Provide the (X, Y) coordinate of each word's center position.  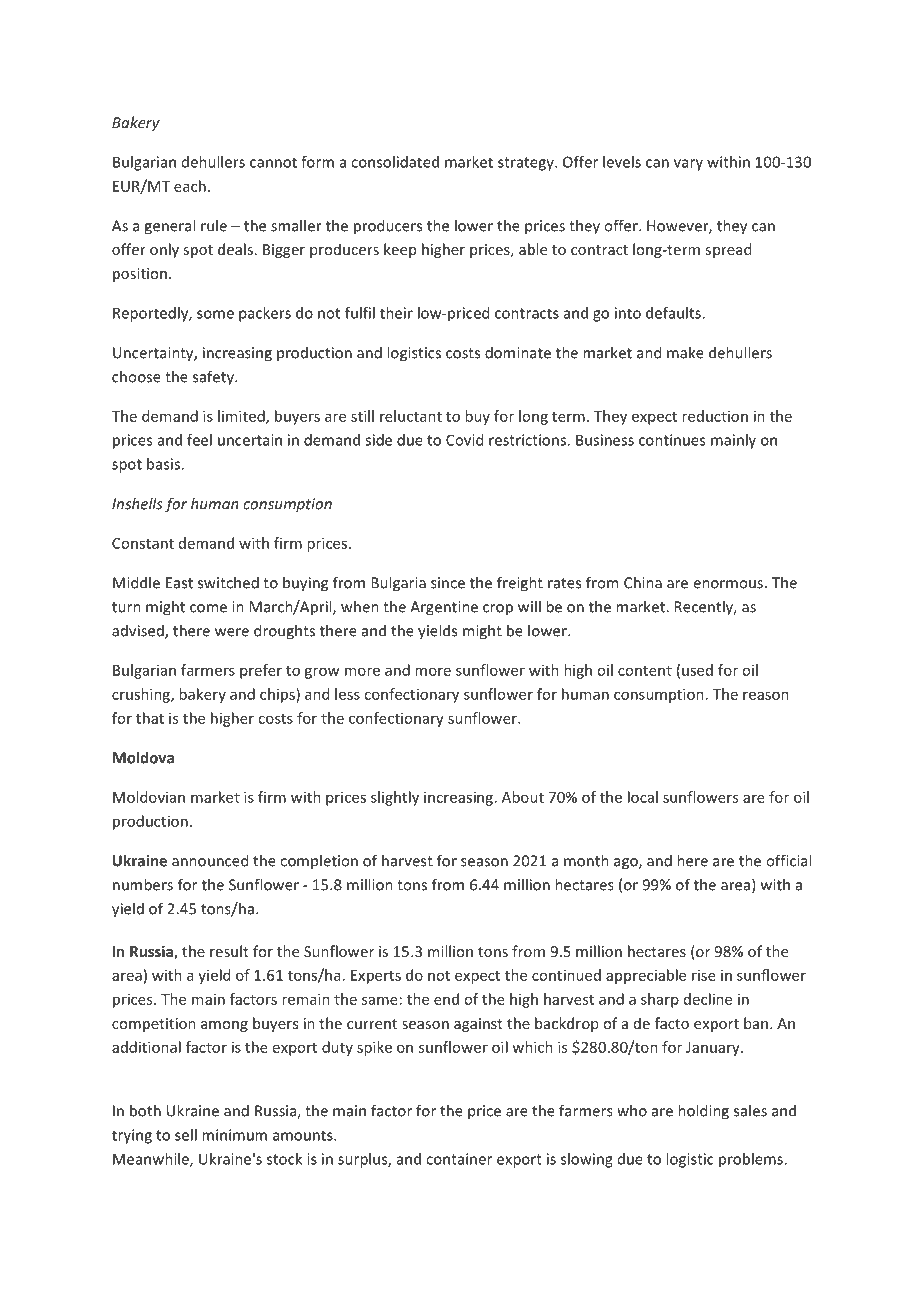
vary (688, 165)
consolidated (395, 162)
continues (672, 440)
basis (163, 464)
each (190, 186)
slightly (395, 798)
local (643, 797)
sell (186, 1135)
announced (210, 860)
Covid (464, 440)
